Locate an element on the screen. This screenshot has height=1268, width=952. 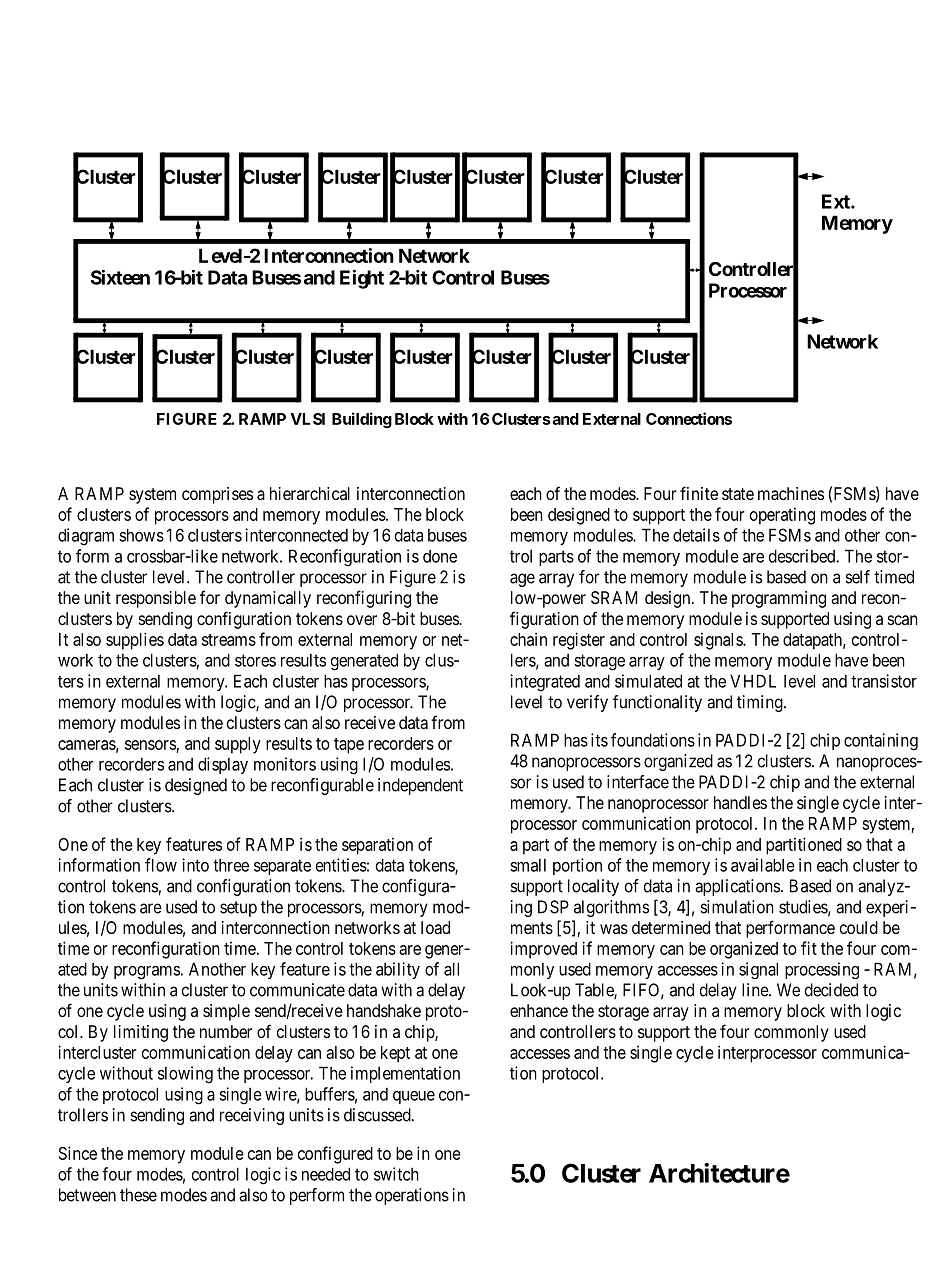
small is located at coordinates (528, 865).
